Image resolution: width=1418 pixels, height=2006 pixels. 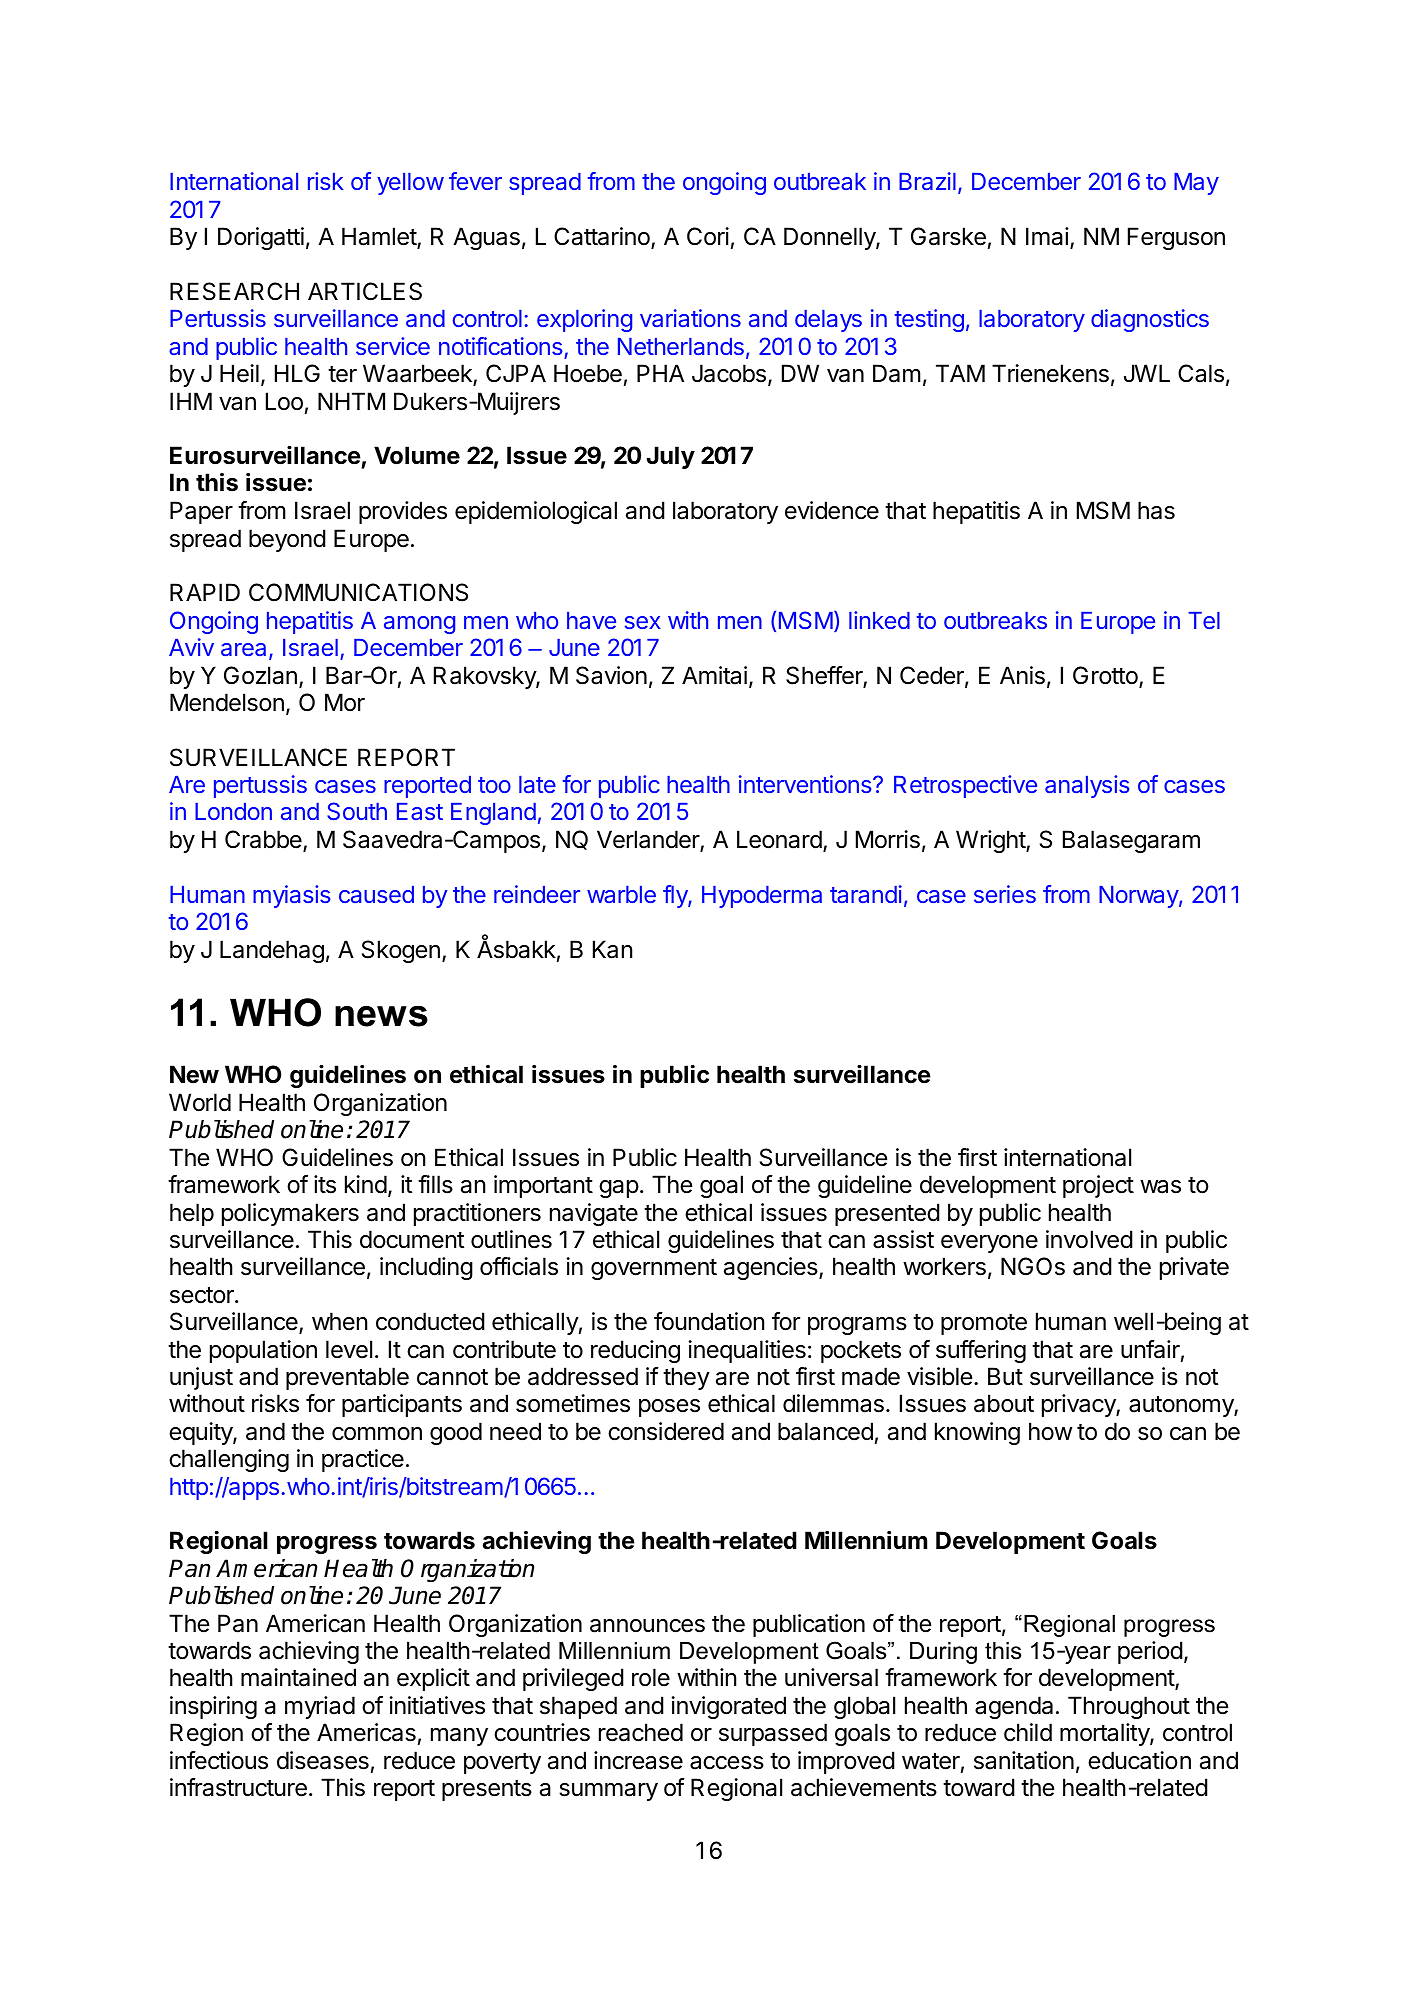 What do you see at coordinates (1047, 236) in the screenshot?
I see `Imai` at bounding box center [1047, 236].
